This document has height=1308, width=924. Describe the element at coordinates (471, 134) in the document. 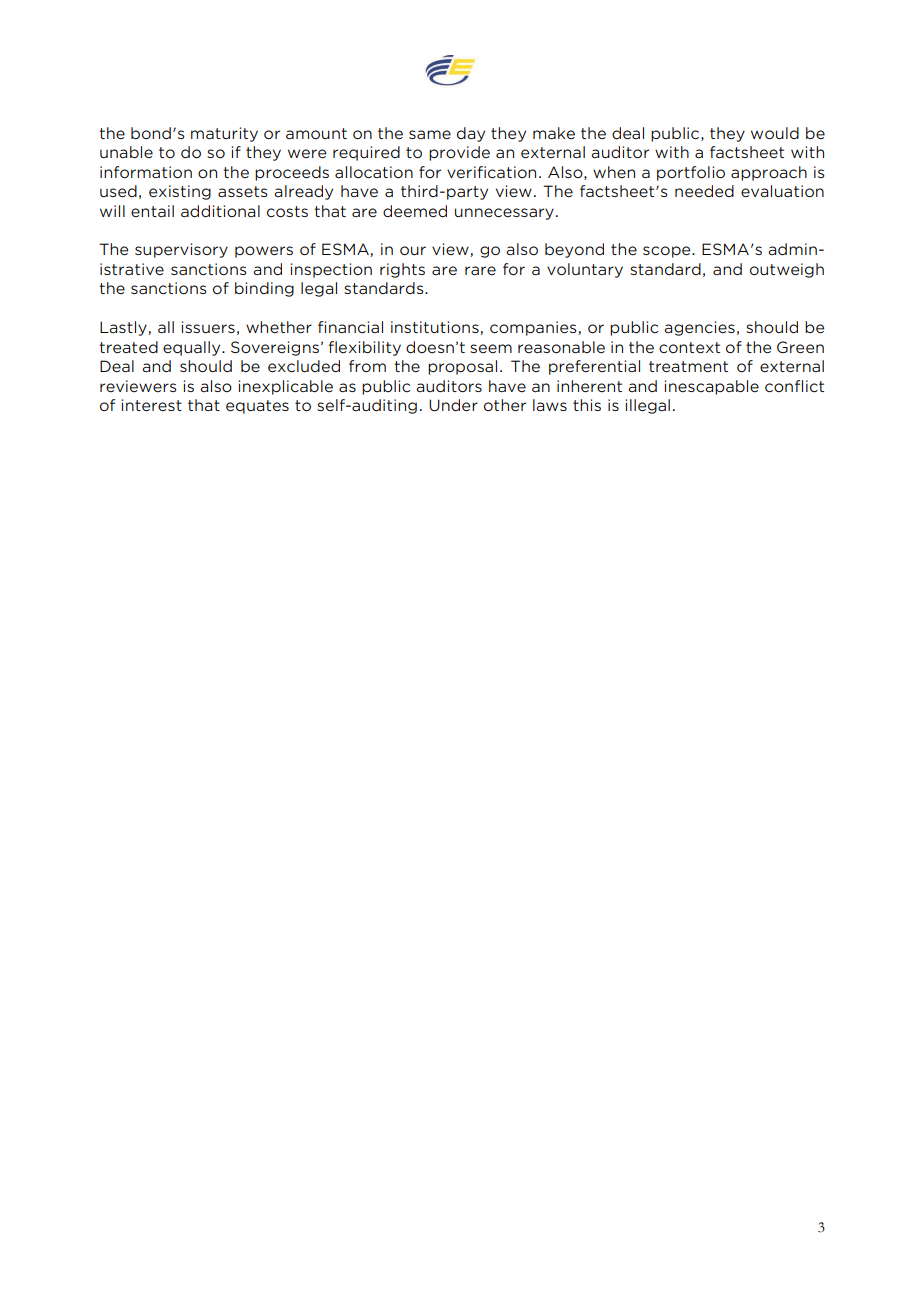

I see `day` at that location.
